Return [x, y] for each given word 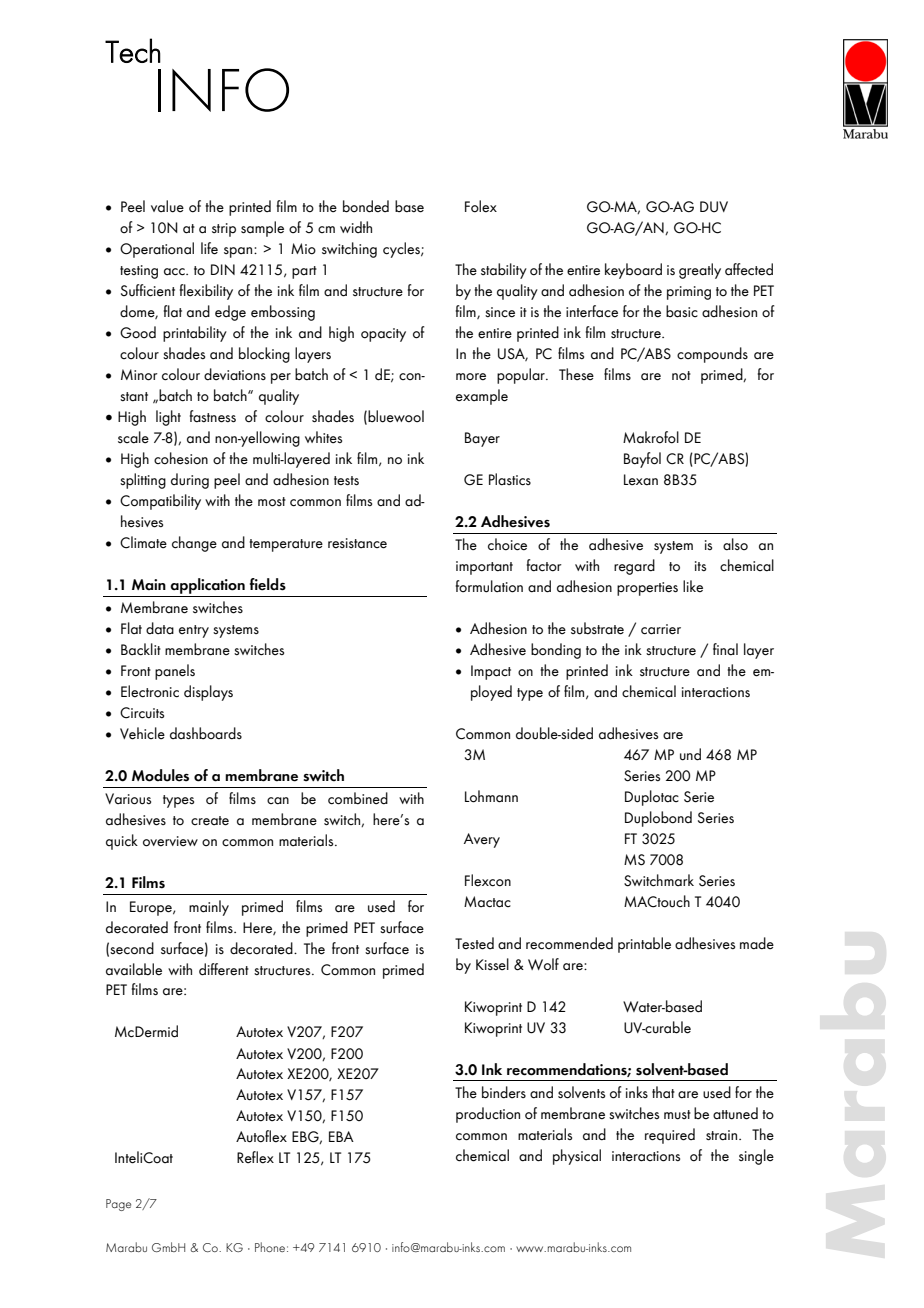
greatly [700, 271]
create [210, 821]
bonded [366, 206]
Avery [482, 840]
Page [118, 1205]
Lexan [641, 480]
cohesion [181, 458]
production [488, 1115]
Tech [133, 50]
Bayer [482, 439]
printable [644, 945]
